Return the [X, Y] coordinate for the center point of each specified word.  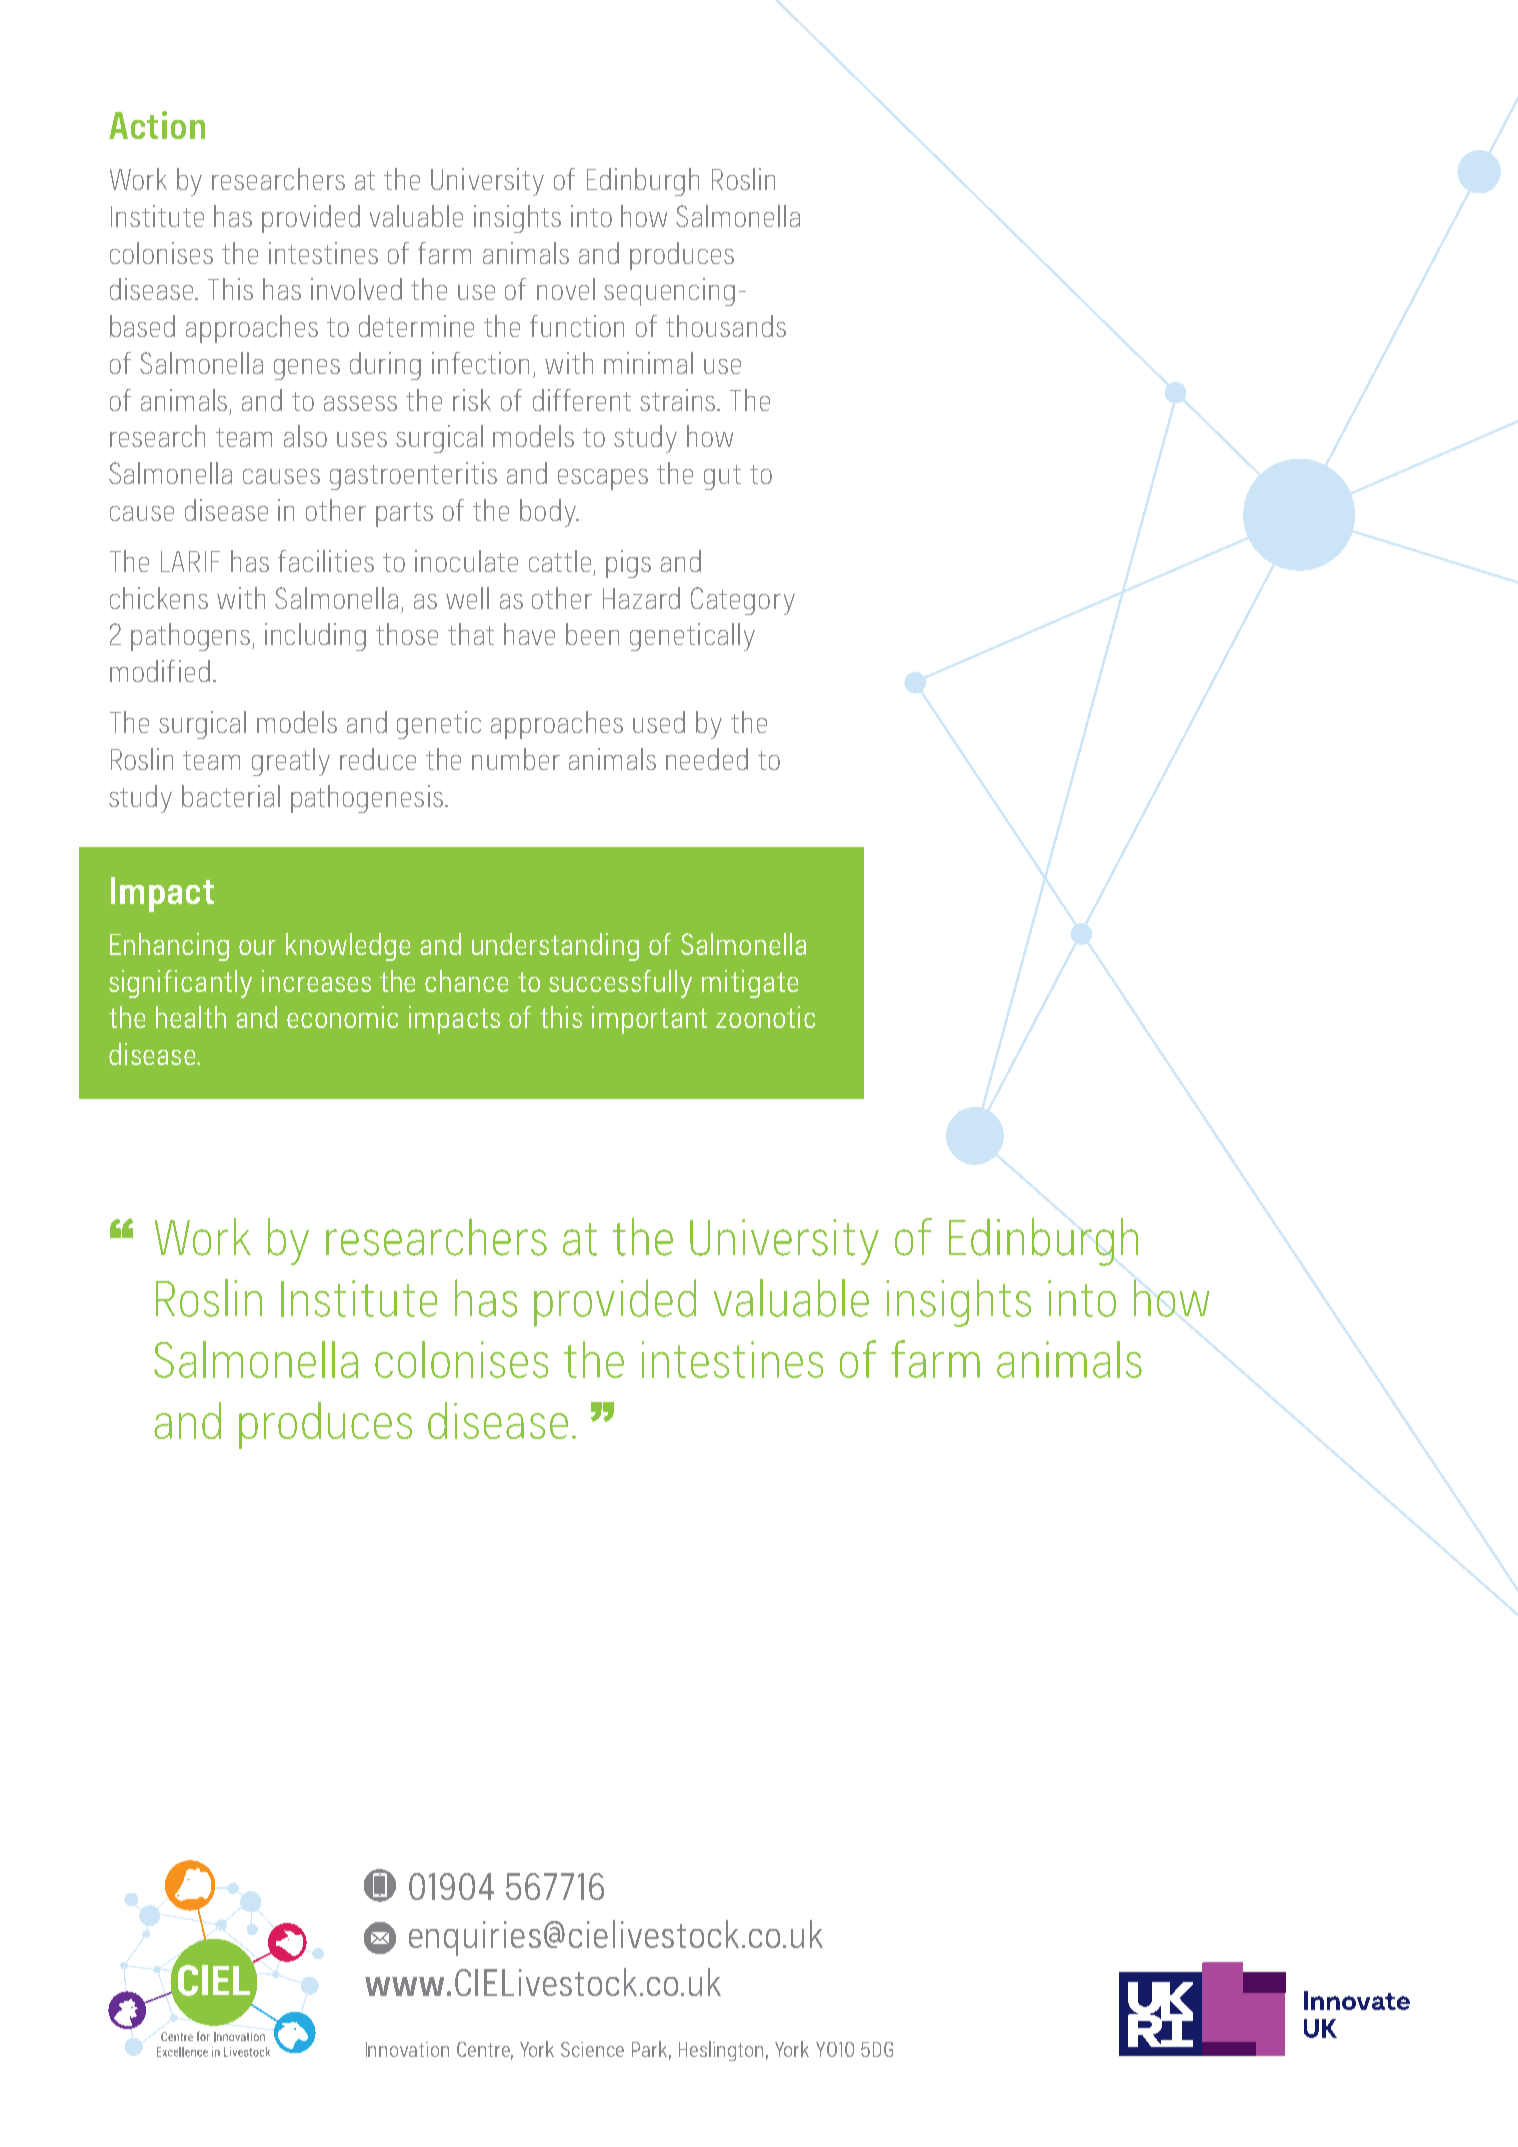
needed [707, 759]
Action [157, 125]
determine [416, 326]
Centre [485, 2050]
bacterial [231, 796]
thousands [726, 326]
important [649, 1020]
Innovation [407, 2049]
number [516, 759]
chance [466, 981]
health [191, 1017]
